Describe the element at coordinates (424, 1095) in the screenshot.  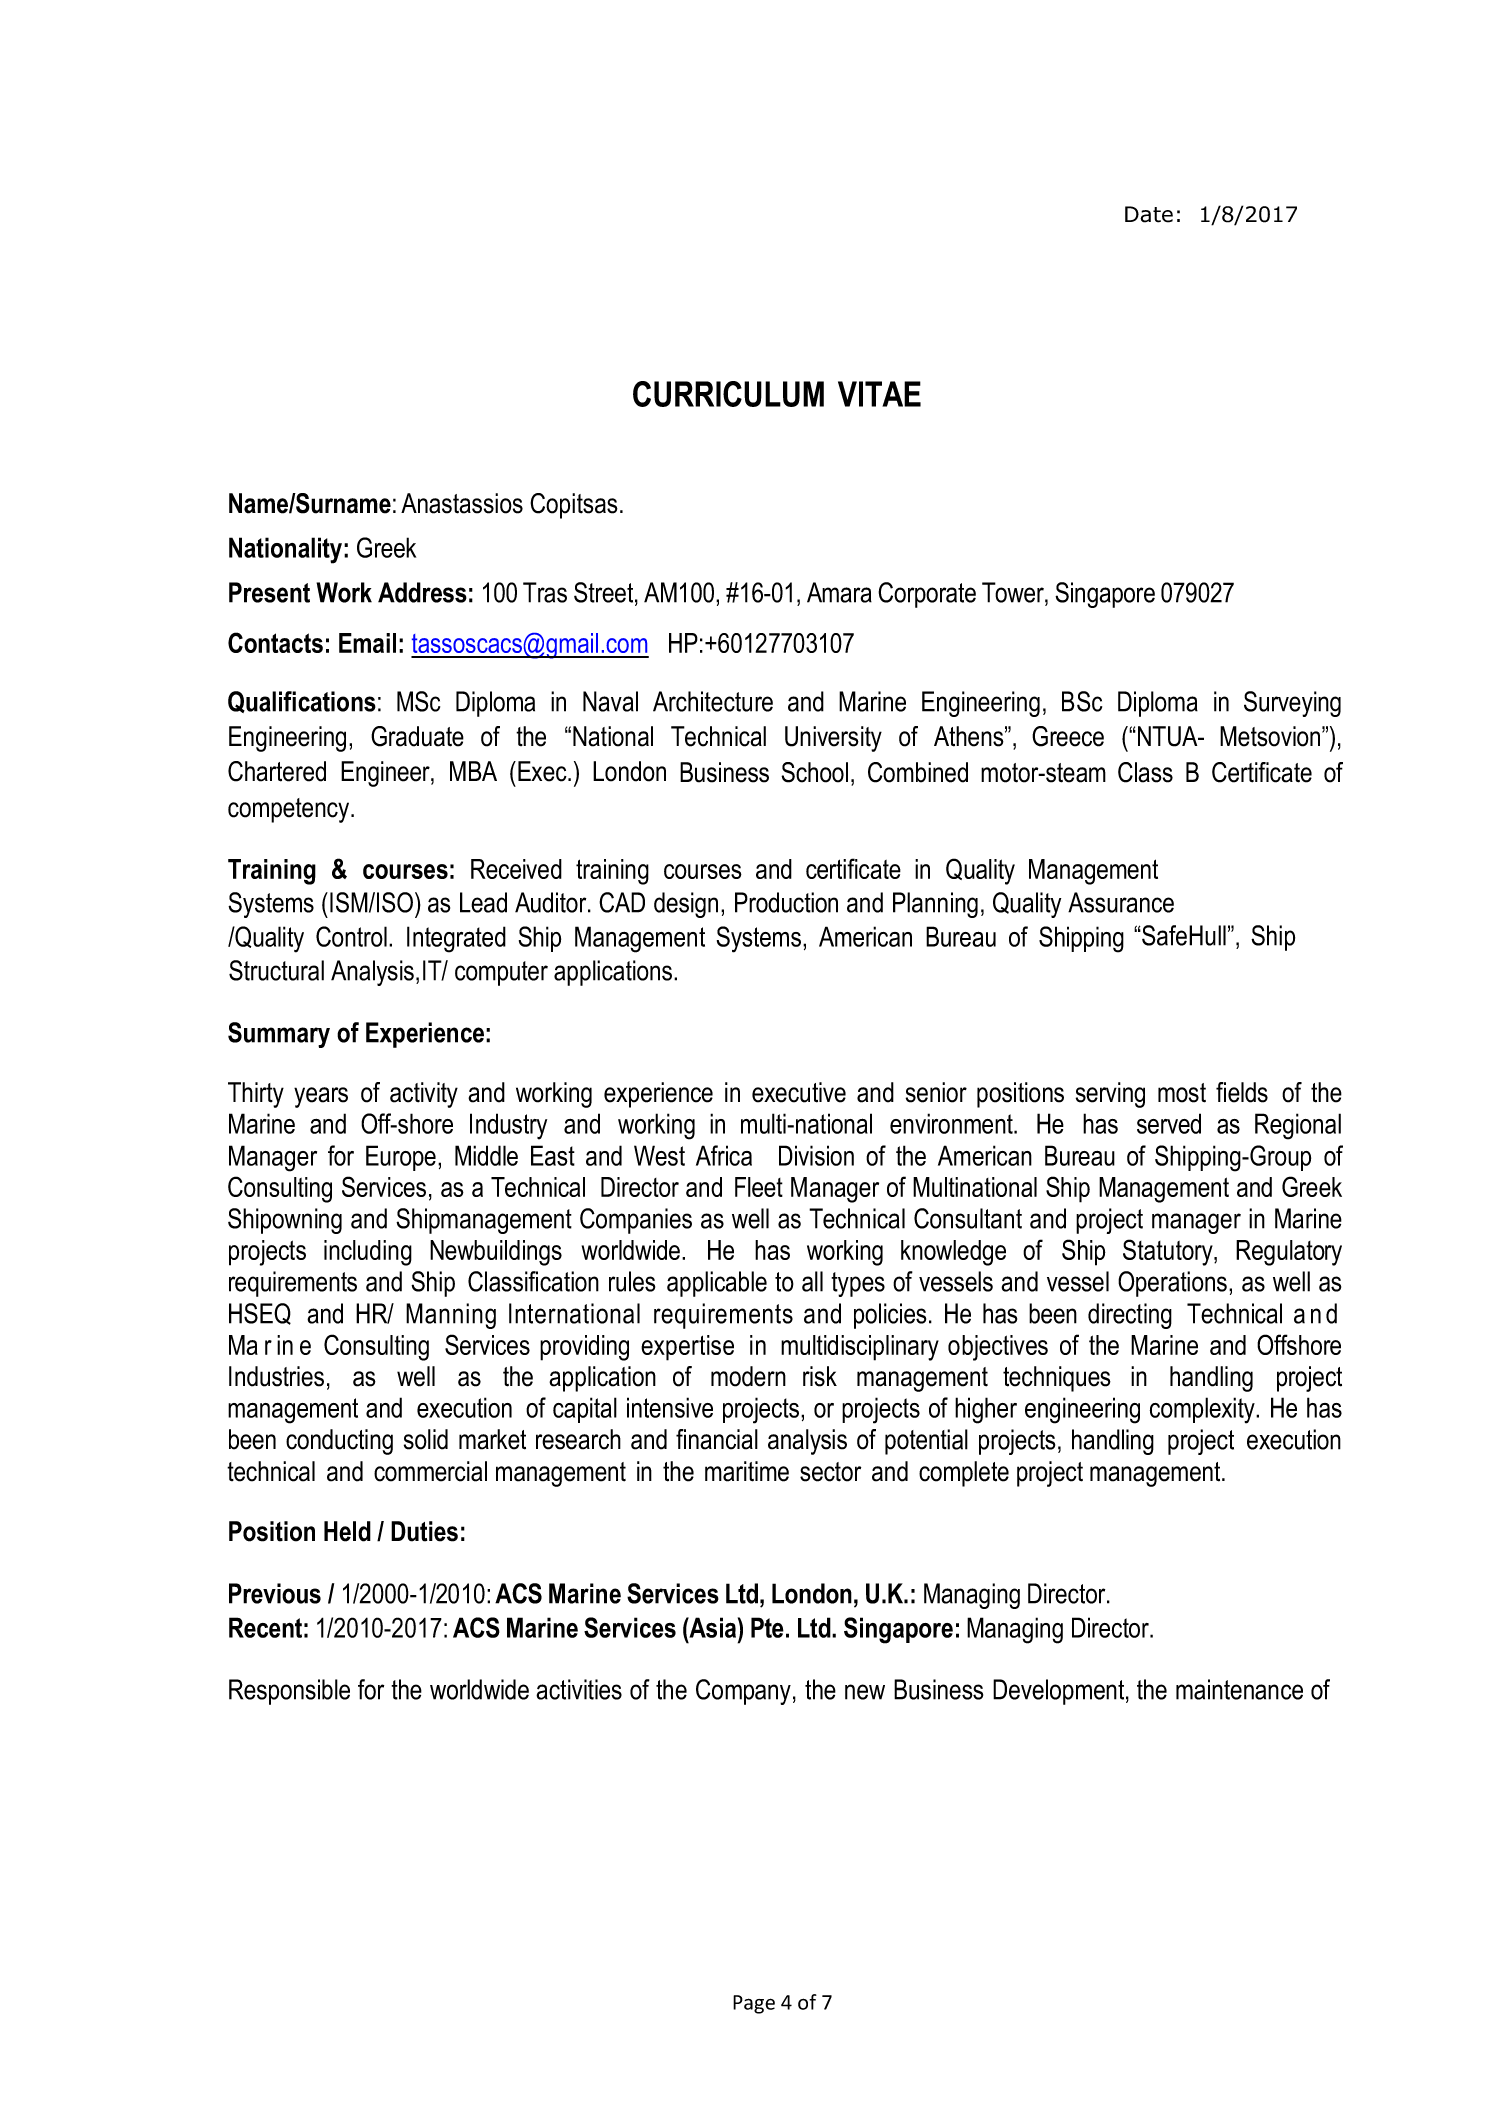
I see `activity` at that location.
